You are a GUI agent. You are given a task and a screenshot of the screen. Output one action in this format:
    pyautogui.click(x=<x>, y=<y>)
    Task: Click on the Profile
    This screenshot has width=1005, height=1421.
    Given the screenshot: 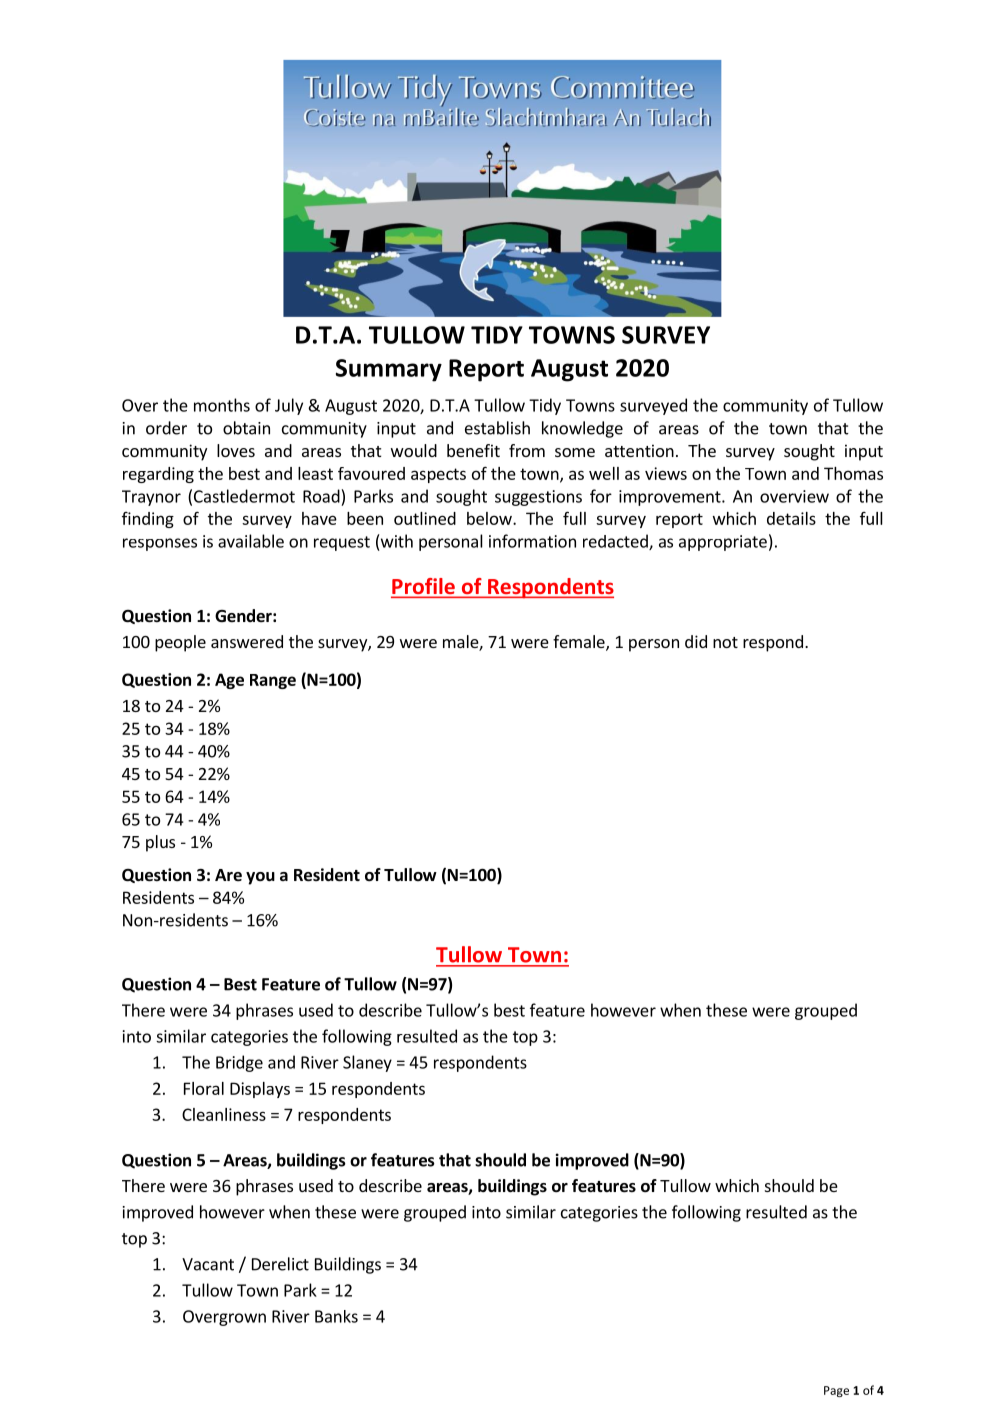 What is the action you would take?
    pyautogui.click(x=424, y=587)
